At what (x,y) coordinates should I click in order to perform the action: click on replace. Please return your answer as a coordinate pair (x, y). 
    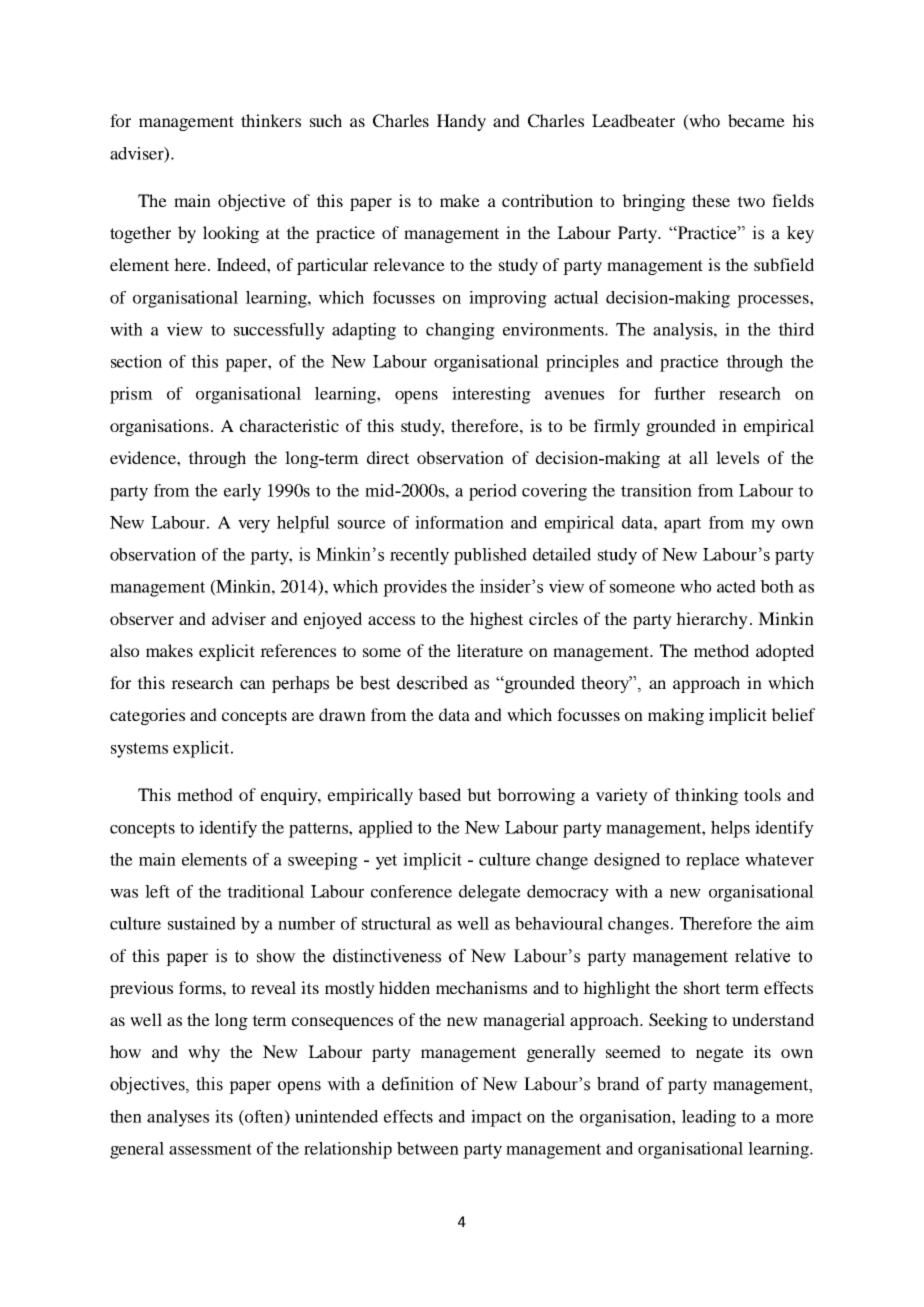
    Looking at the image, I should click on (713, 861).
